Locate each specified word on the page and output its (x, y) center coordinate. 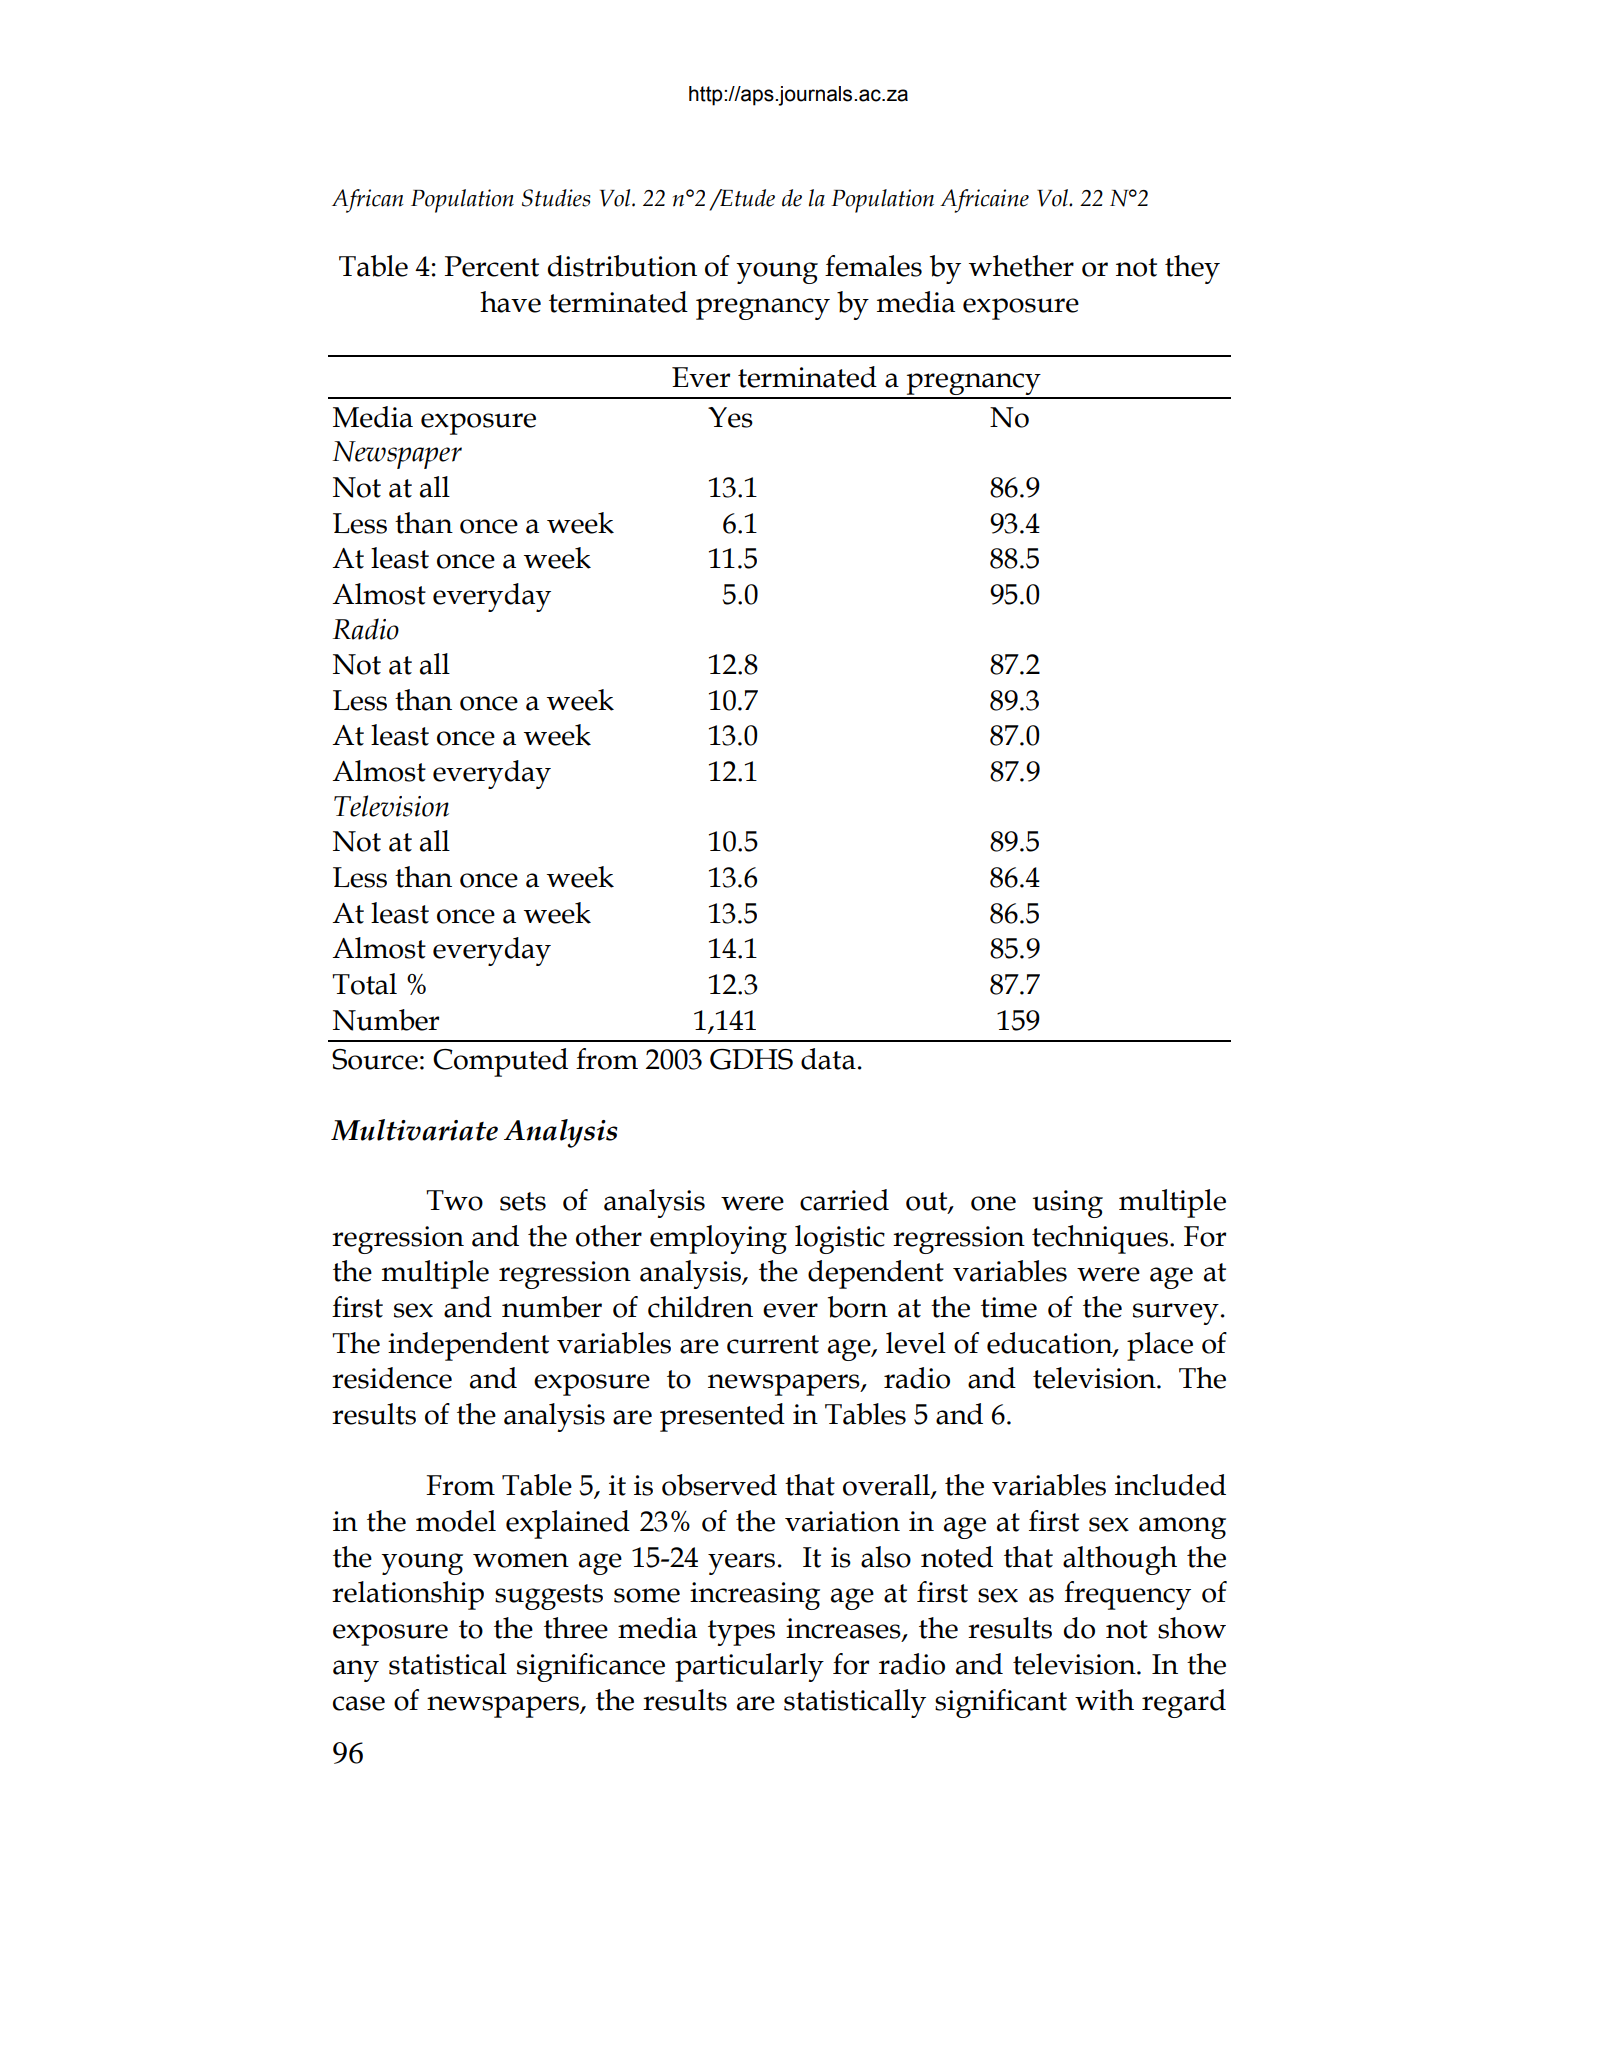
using (1068, 1204)
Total (364, 984)
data (828, 1059)
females (873, 266)
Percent (492, 266)
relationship (408, 1595)
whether (1021, 266)
